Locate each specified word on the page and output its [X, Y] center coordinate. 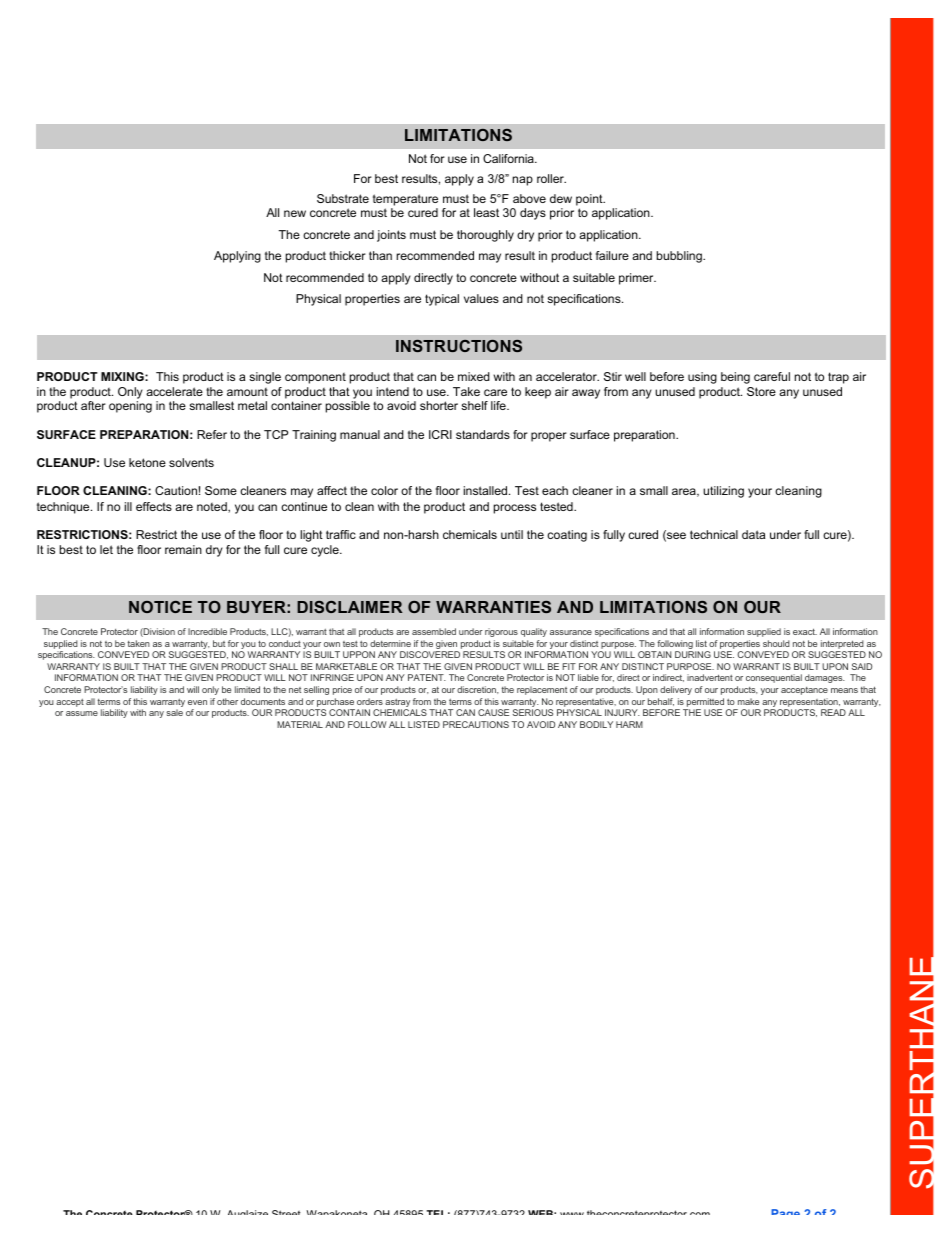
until [512, 534]
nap [523, 181]
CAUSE [493, 712]
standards [483, 434]
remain [183, 549]
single [265, 378]
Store [761, 391]
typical [442, 300]
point [590, 201]
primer [637, 279]
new [295, 213]
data [753, 534]
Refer [212, 434]
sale [174, 712]
